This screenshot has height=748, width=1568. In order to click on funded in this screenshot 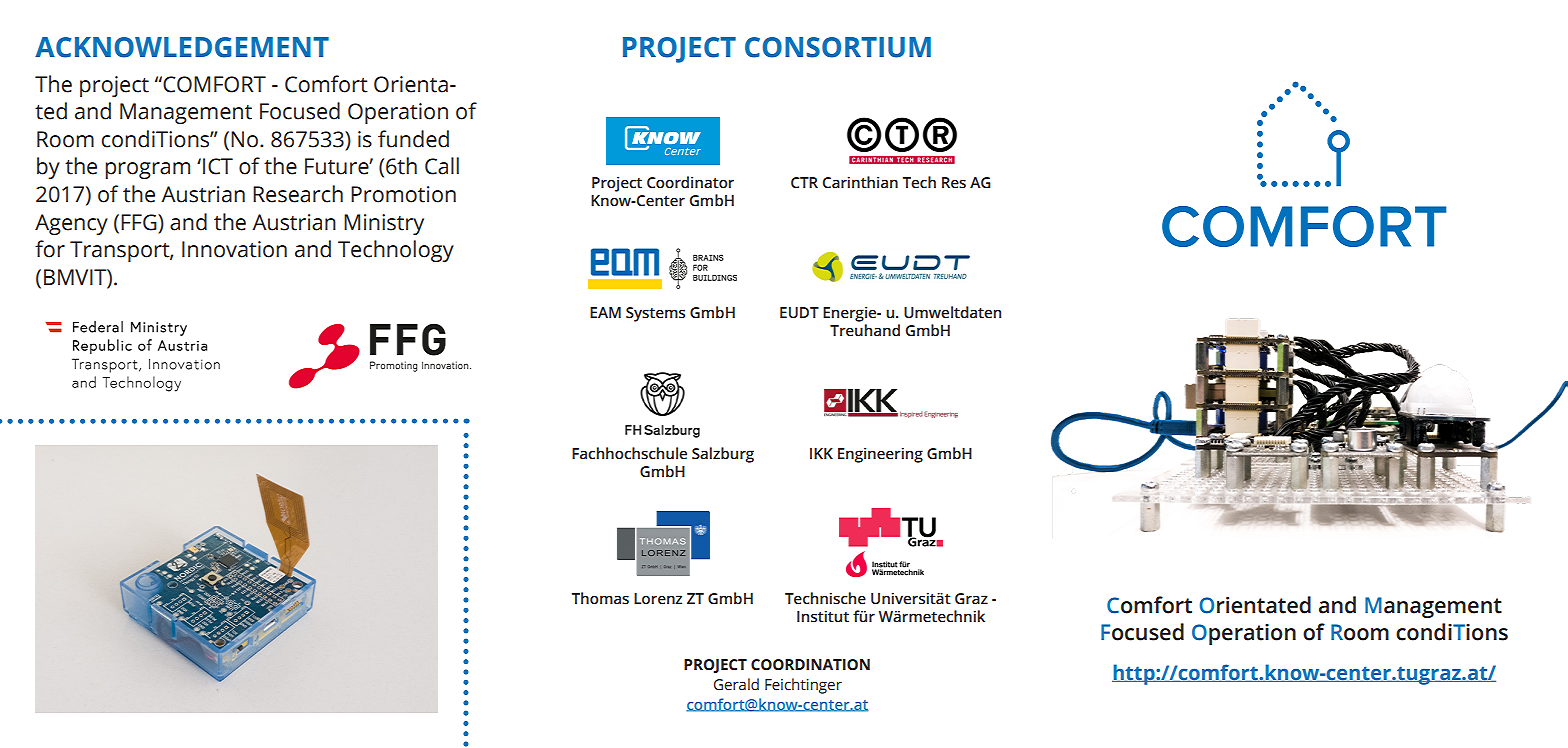, I will do `click(413, 139)`.
